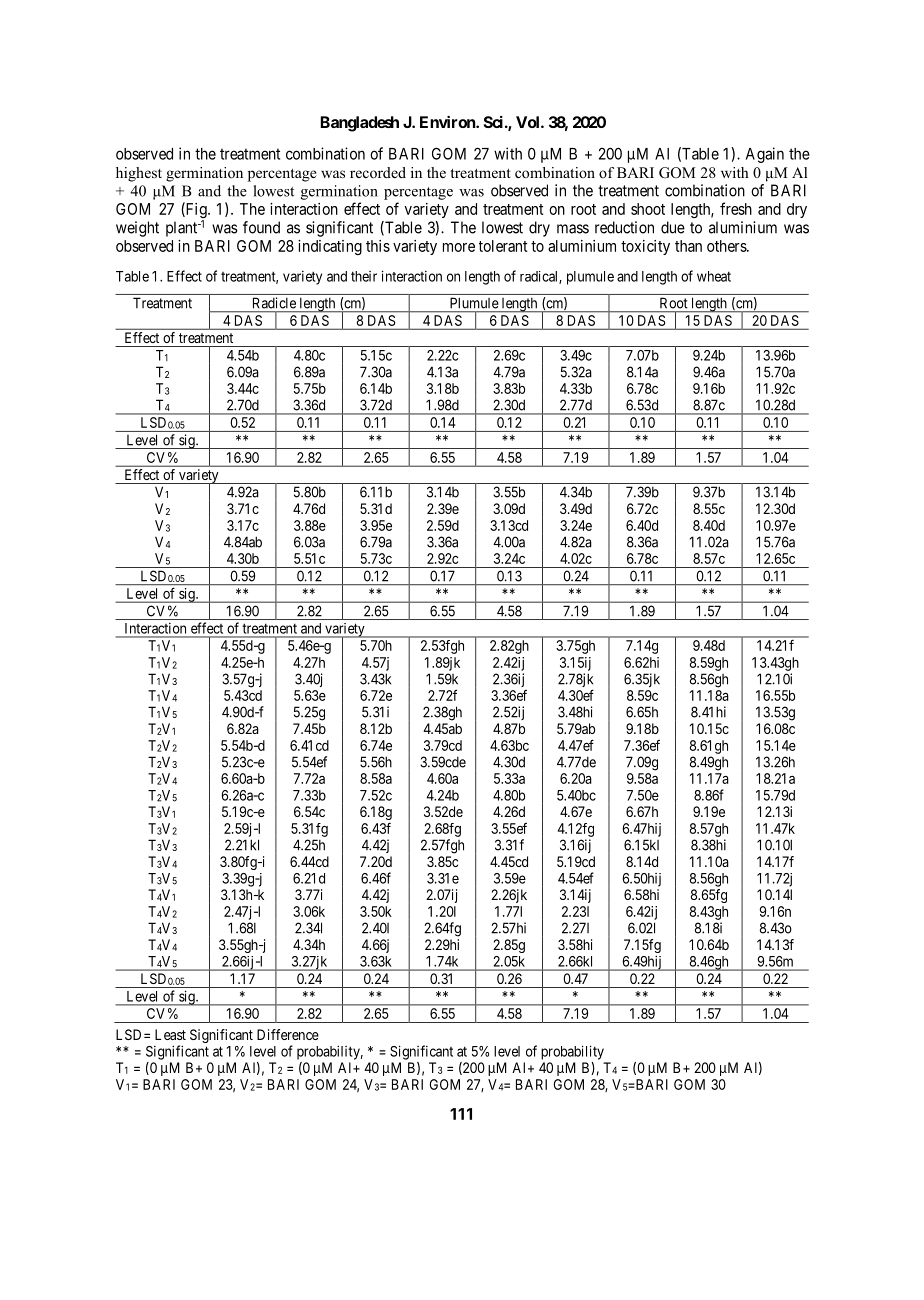  Describe the element at coordinates (765, 155) in the image. I see `Again` at that location.
